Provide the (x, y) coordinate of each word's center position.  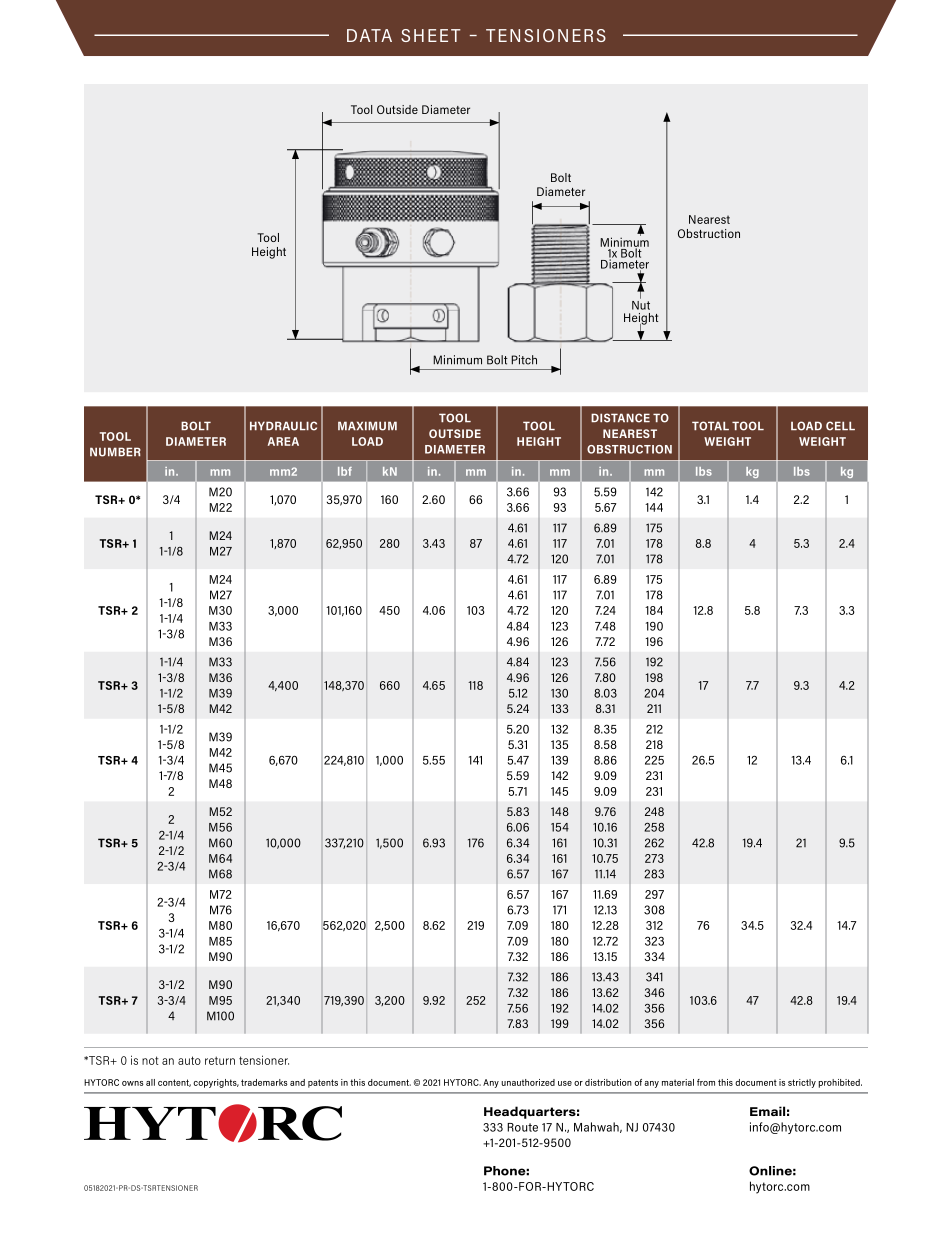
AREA (283, 441)
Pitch (524, 360)
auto (189, 1060)
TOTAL (710, 426)
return (220, 1060)
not (150, 1060)
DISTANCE (620, 418)
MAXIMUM (367, 426)
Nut (641, 304)
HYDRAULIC (283, 426)
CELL (840, 426)
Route (522, 1127)
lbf (345, 471)
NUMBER (115, 452)
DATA (369, 35)
